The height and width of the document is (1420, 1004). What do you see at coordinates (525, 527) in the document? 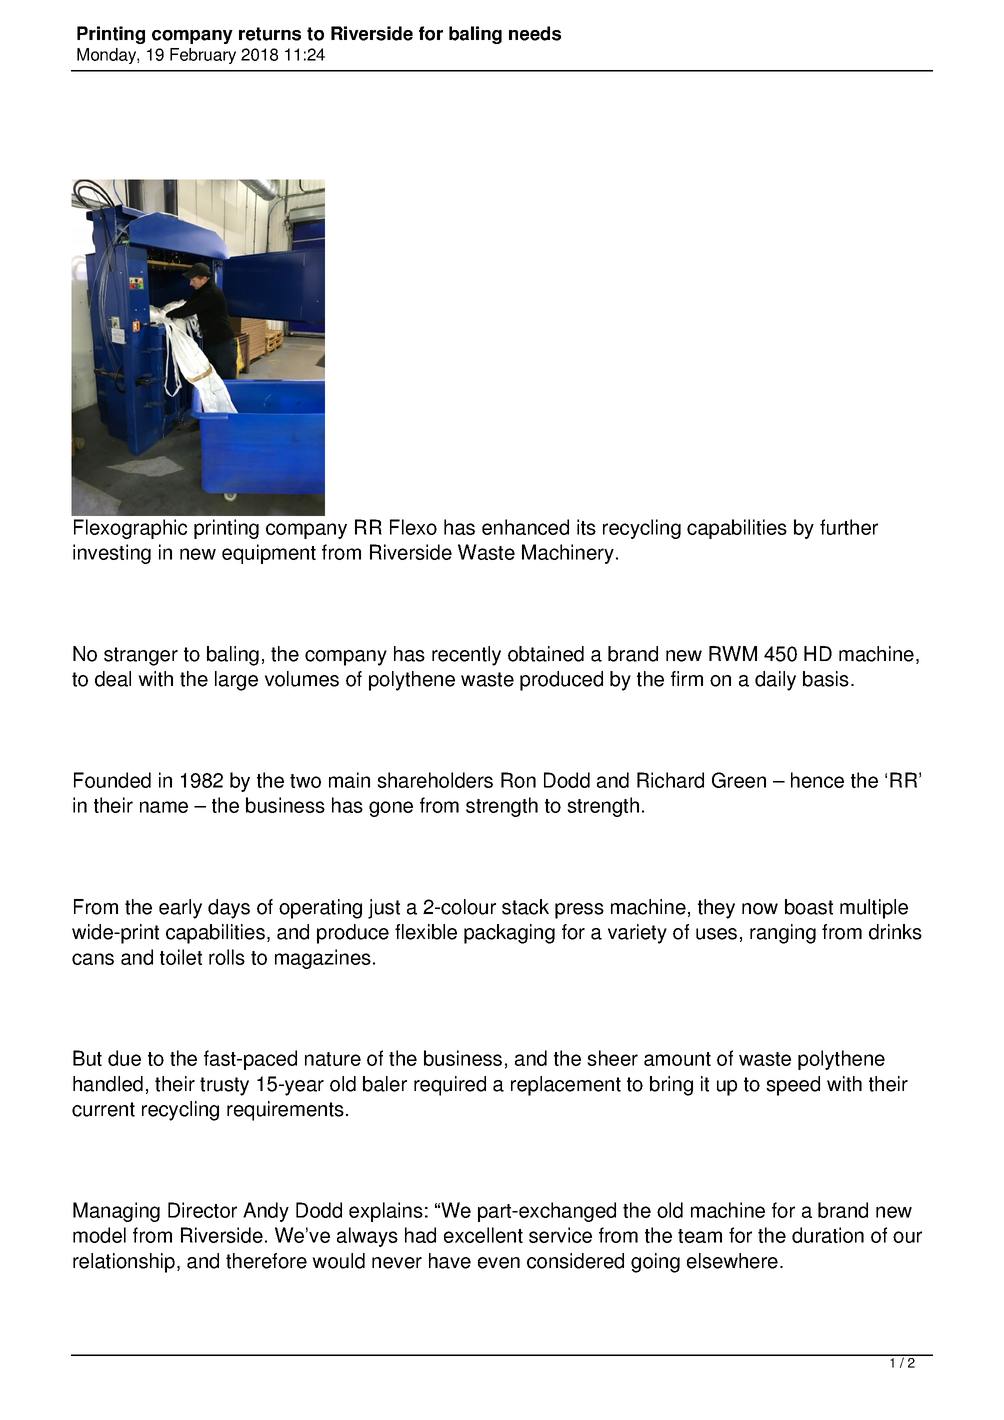
I see `enhanced` at bounding box center [525, 527].
